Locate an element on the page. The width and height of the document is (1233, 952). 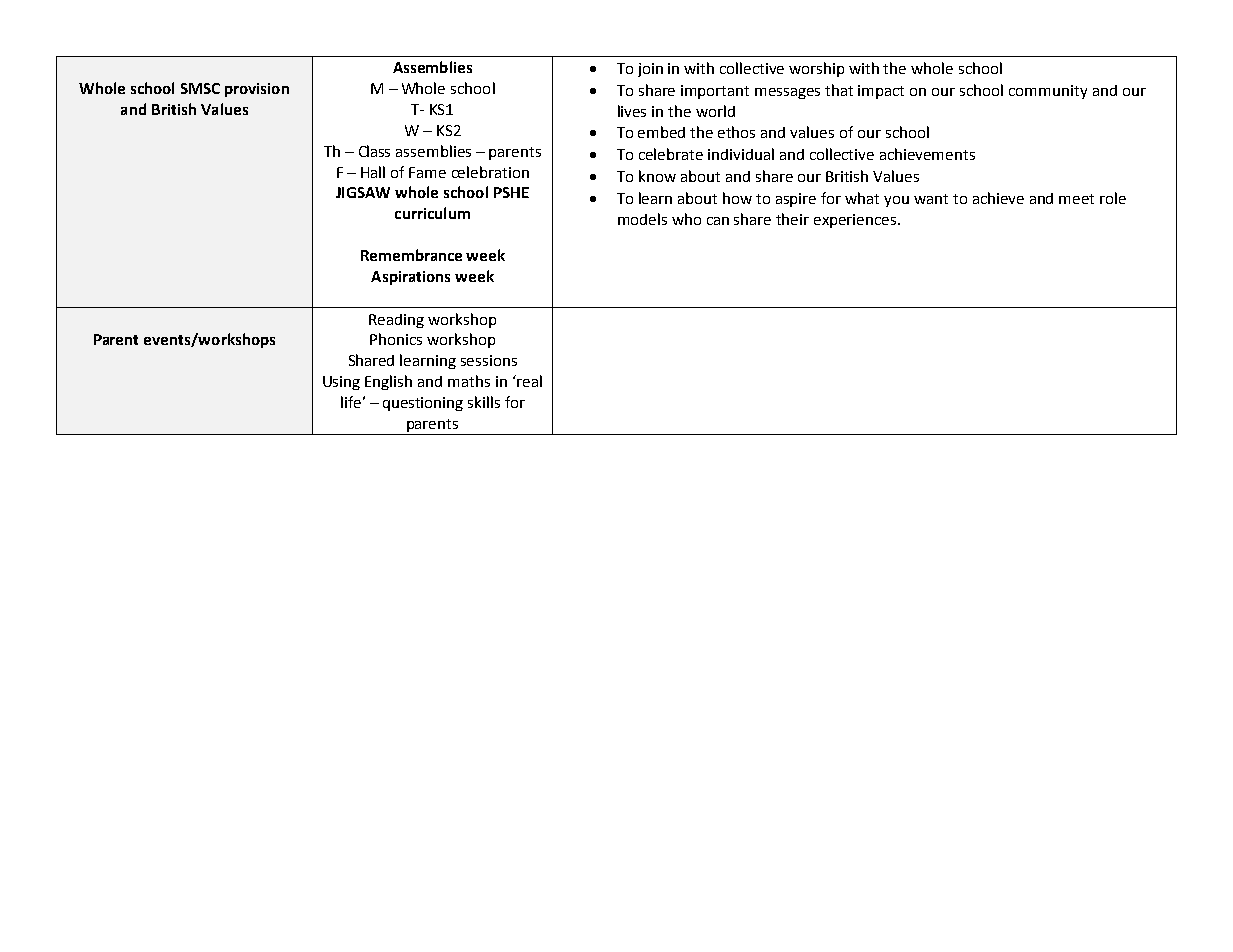
sessions is located at coordinates (489, 360).
